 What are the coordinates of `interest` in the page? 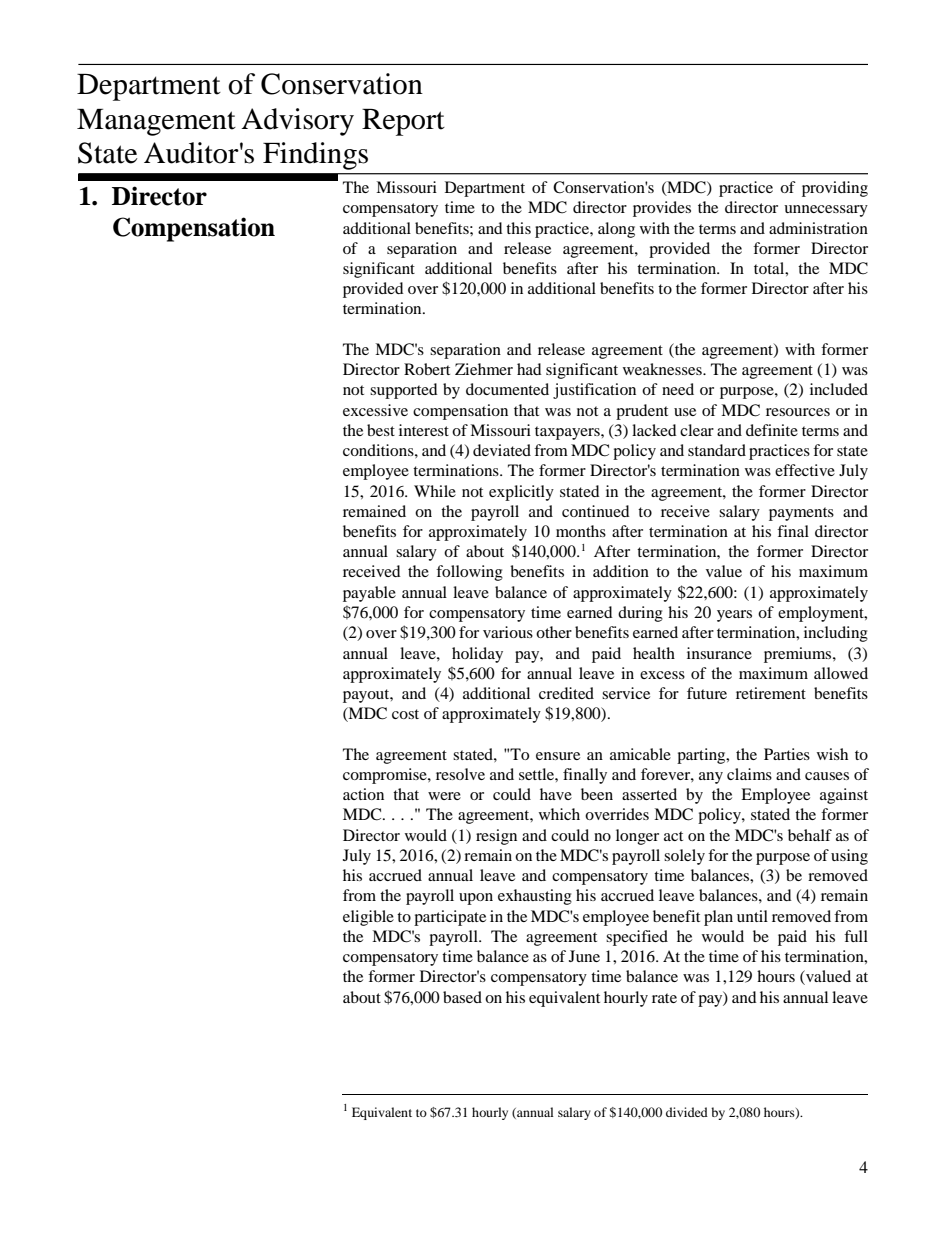 It's located at (424, 430).
